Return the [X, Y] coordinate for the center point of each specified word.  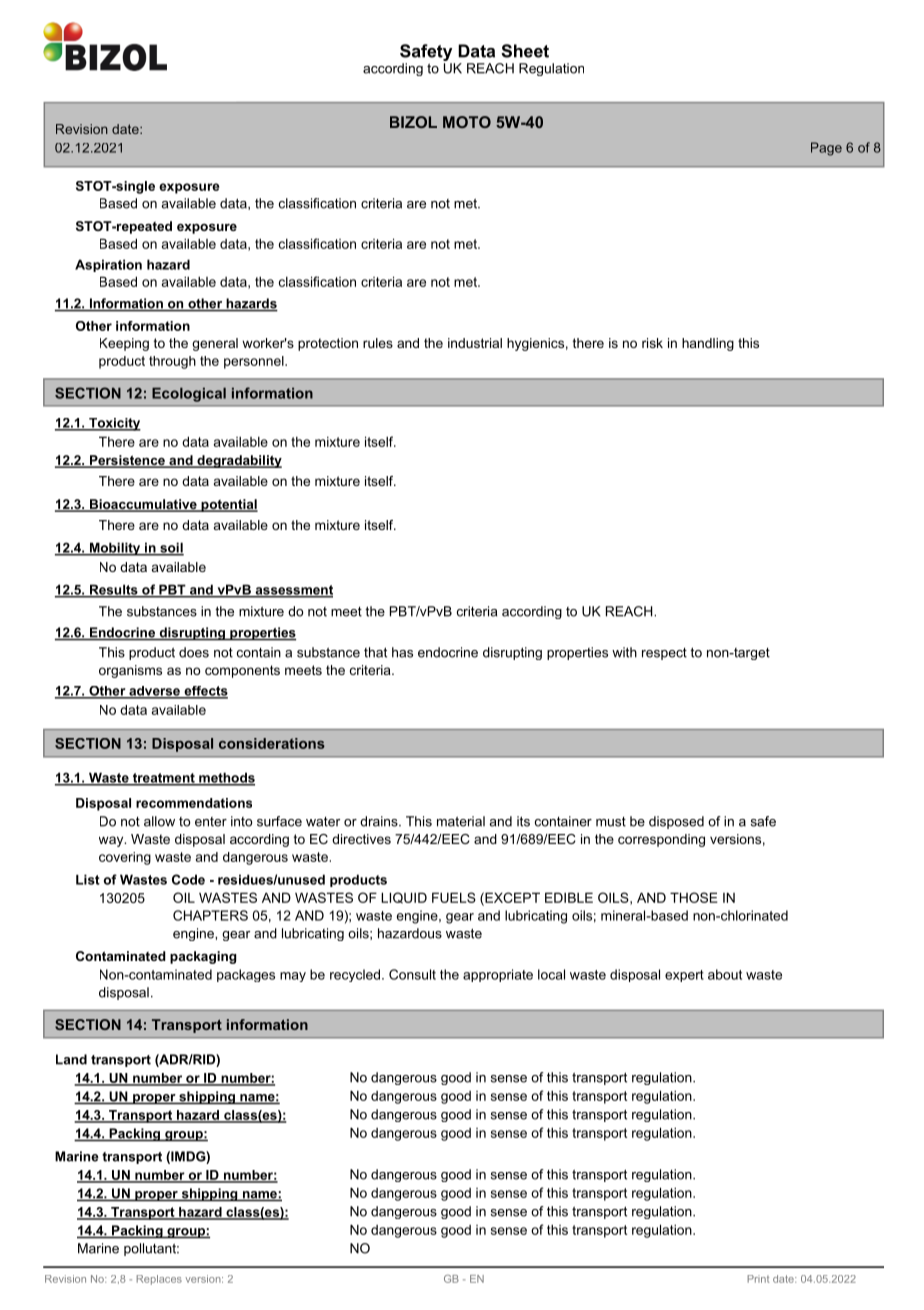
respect [664, 654]
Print [758, 1279]
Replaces [159, 1280]
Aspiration [108, 265]
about [725, 974]
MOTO [467, 122]
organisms [130, 671]
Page [826, 149]
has [402, 652]
